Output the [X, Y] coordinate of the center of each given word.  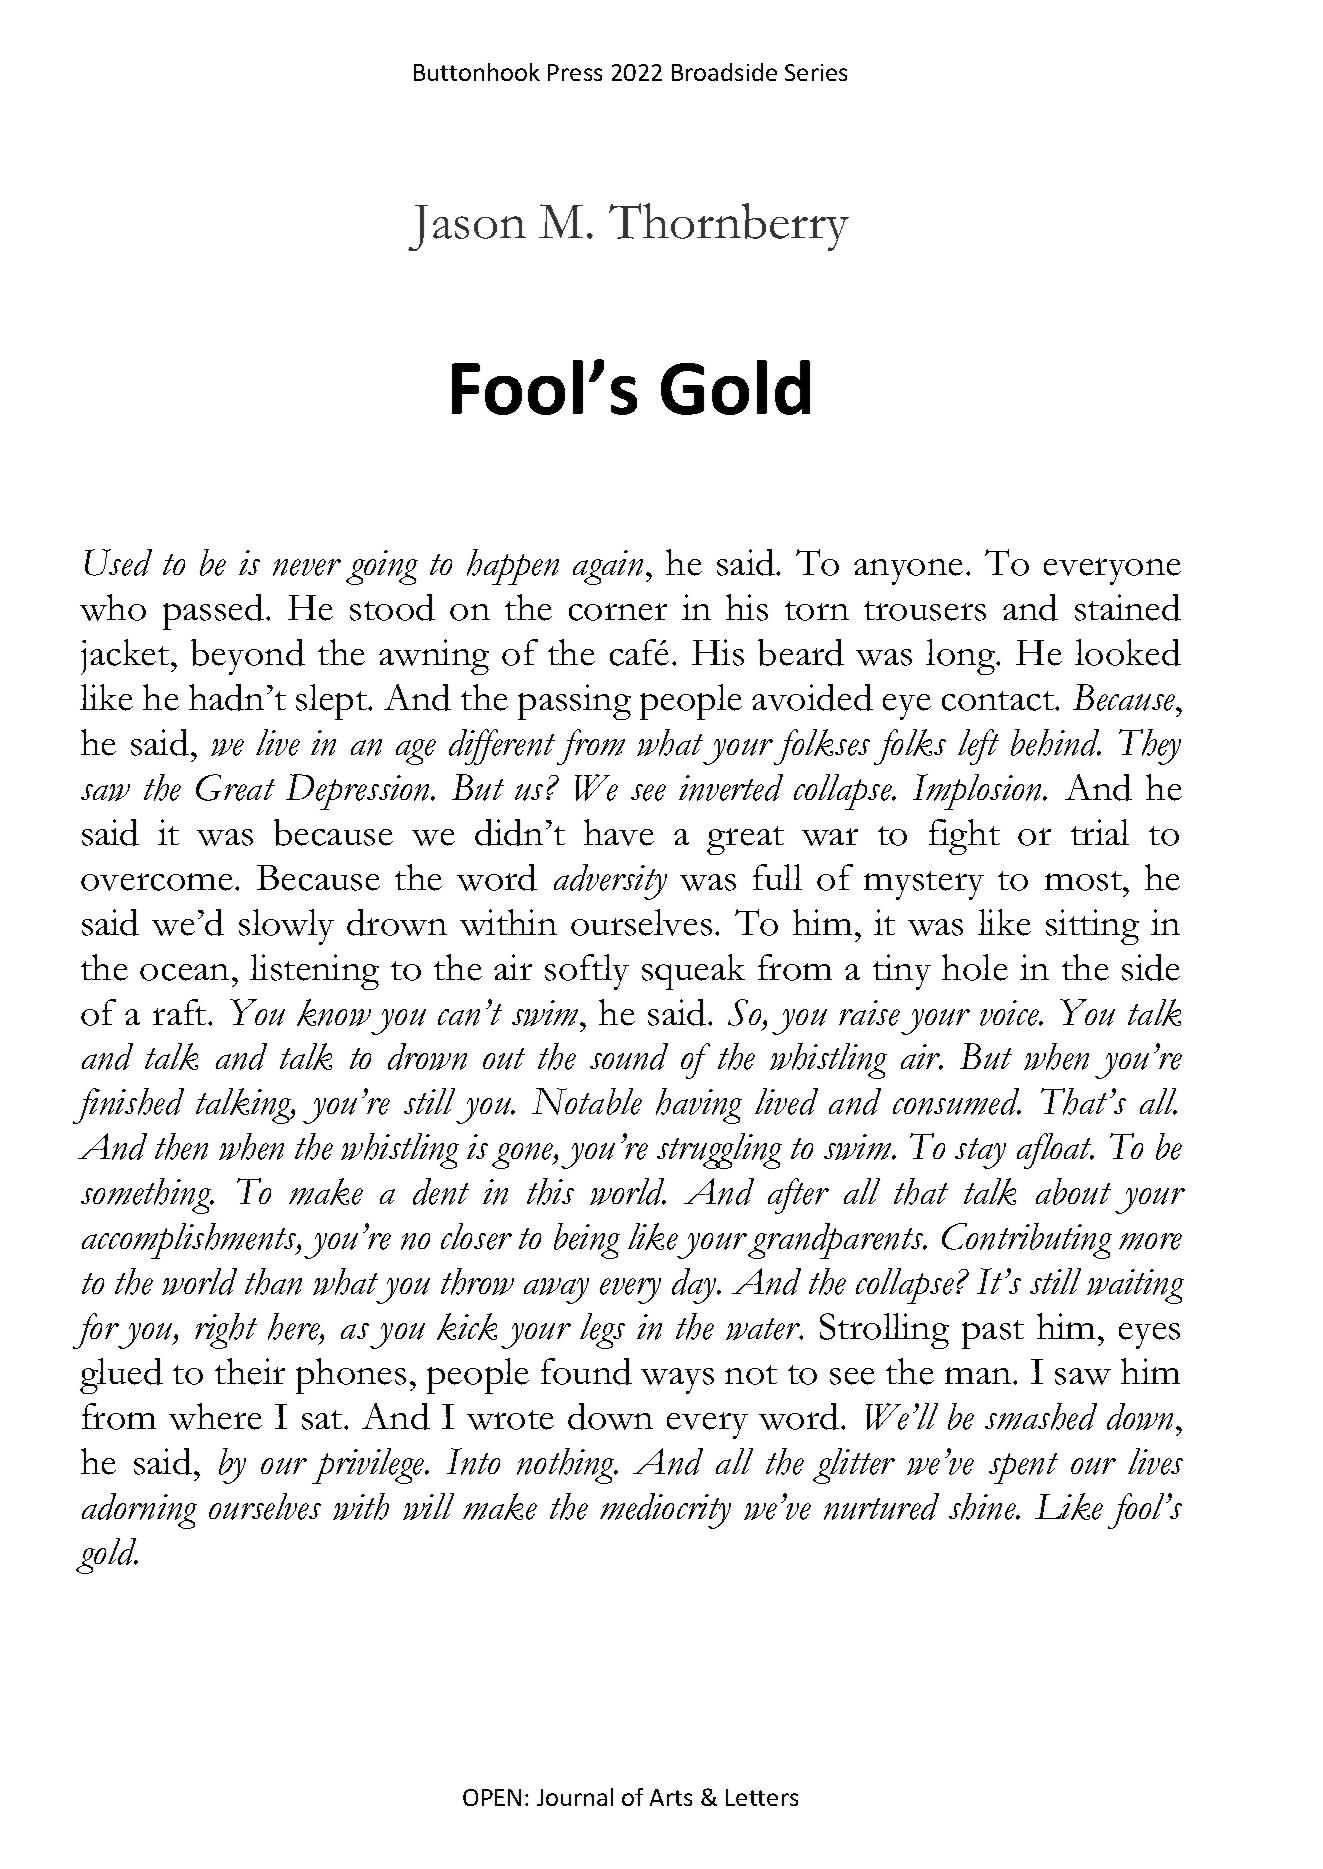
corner [618, 612]
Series [816, 72]
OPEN [492, 1797]
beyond [248, 657]
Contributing [1027, 1241]
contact [999, 701]
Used [118, 562]
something [147, 1196]
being [587, 1241]
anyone [908, 572]
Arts [671, 1797]
